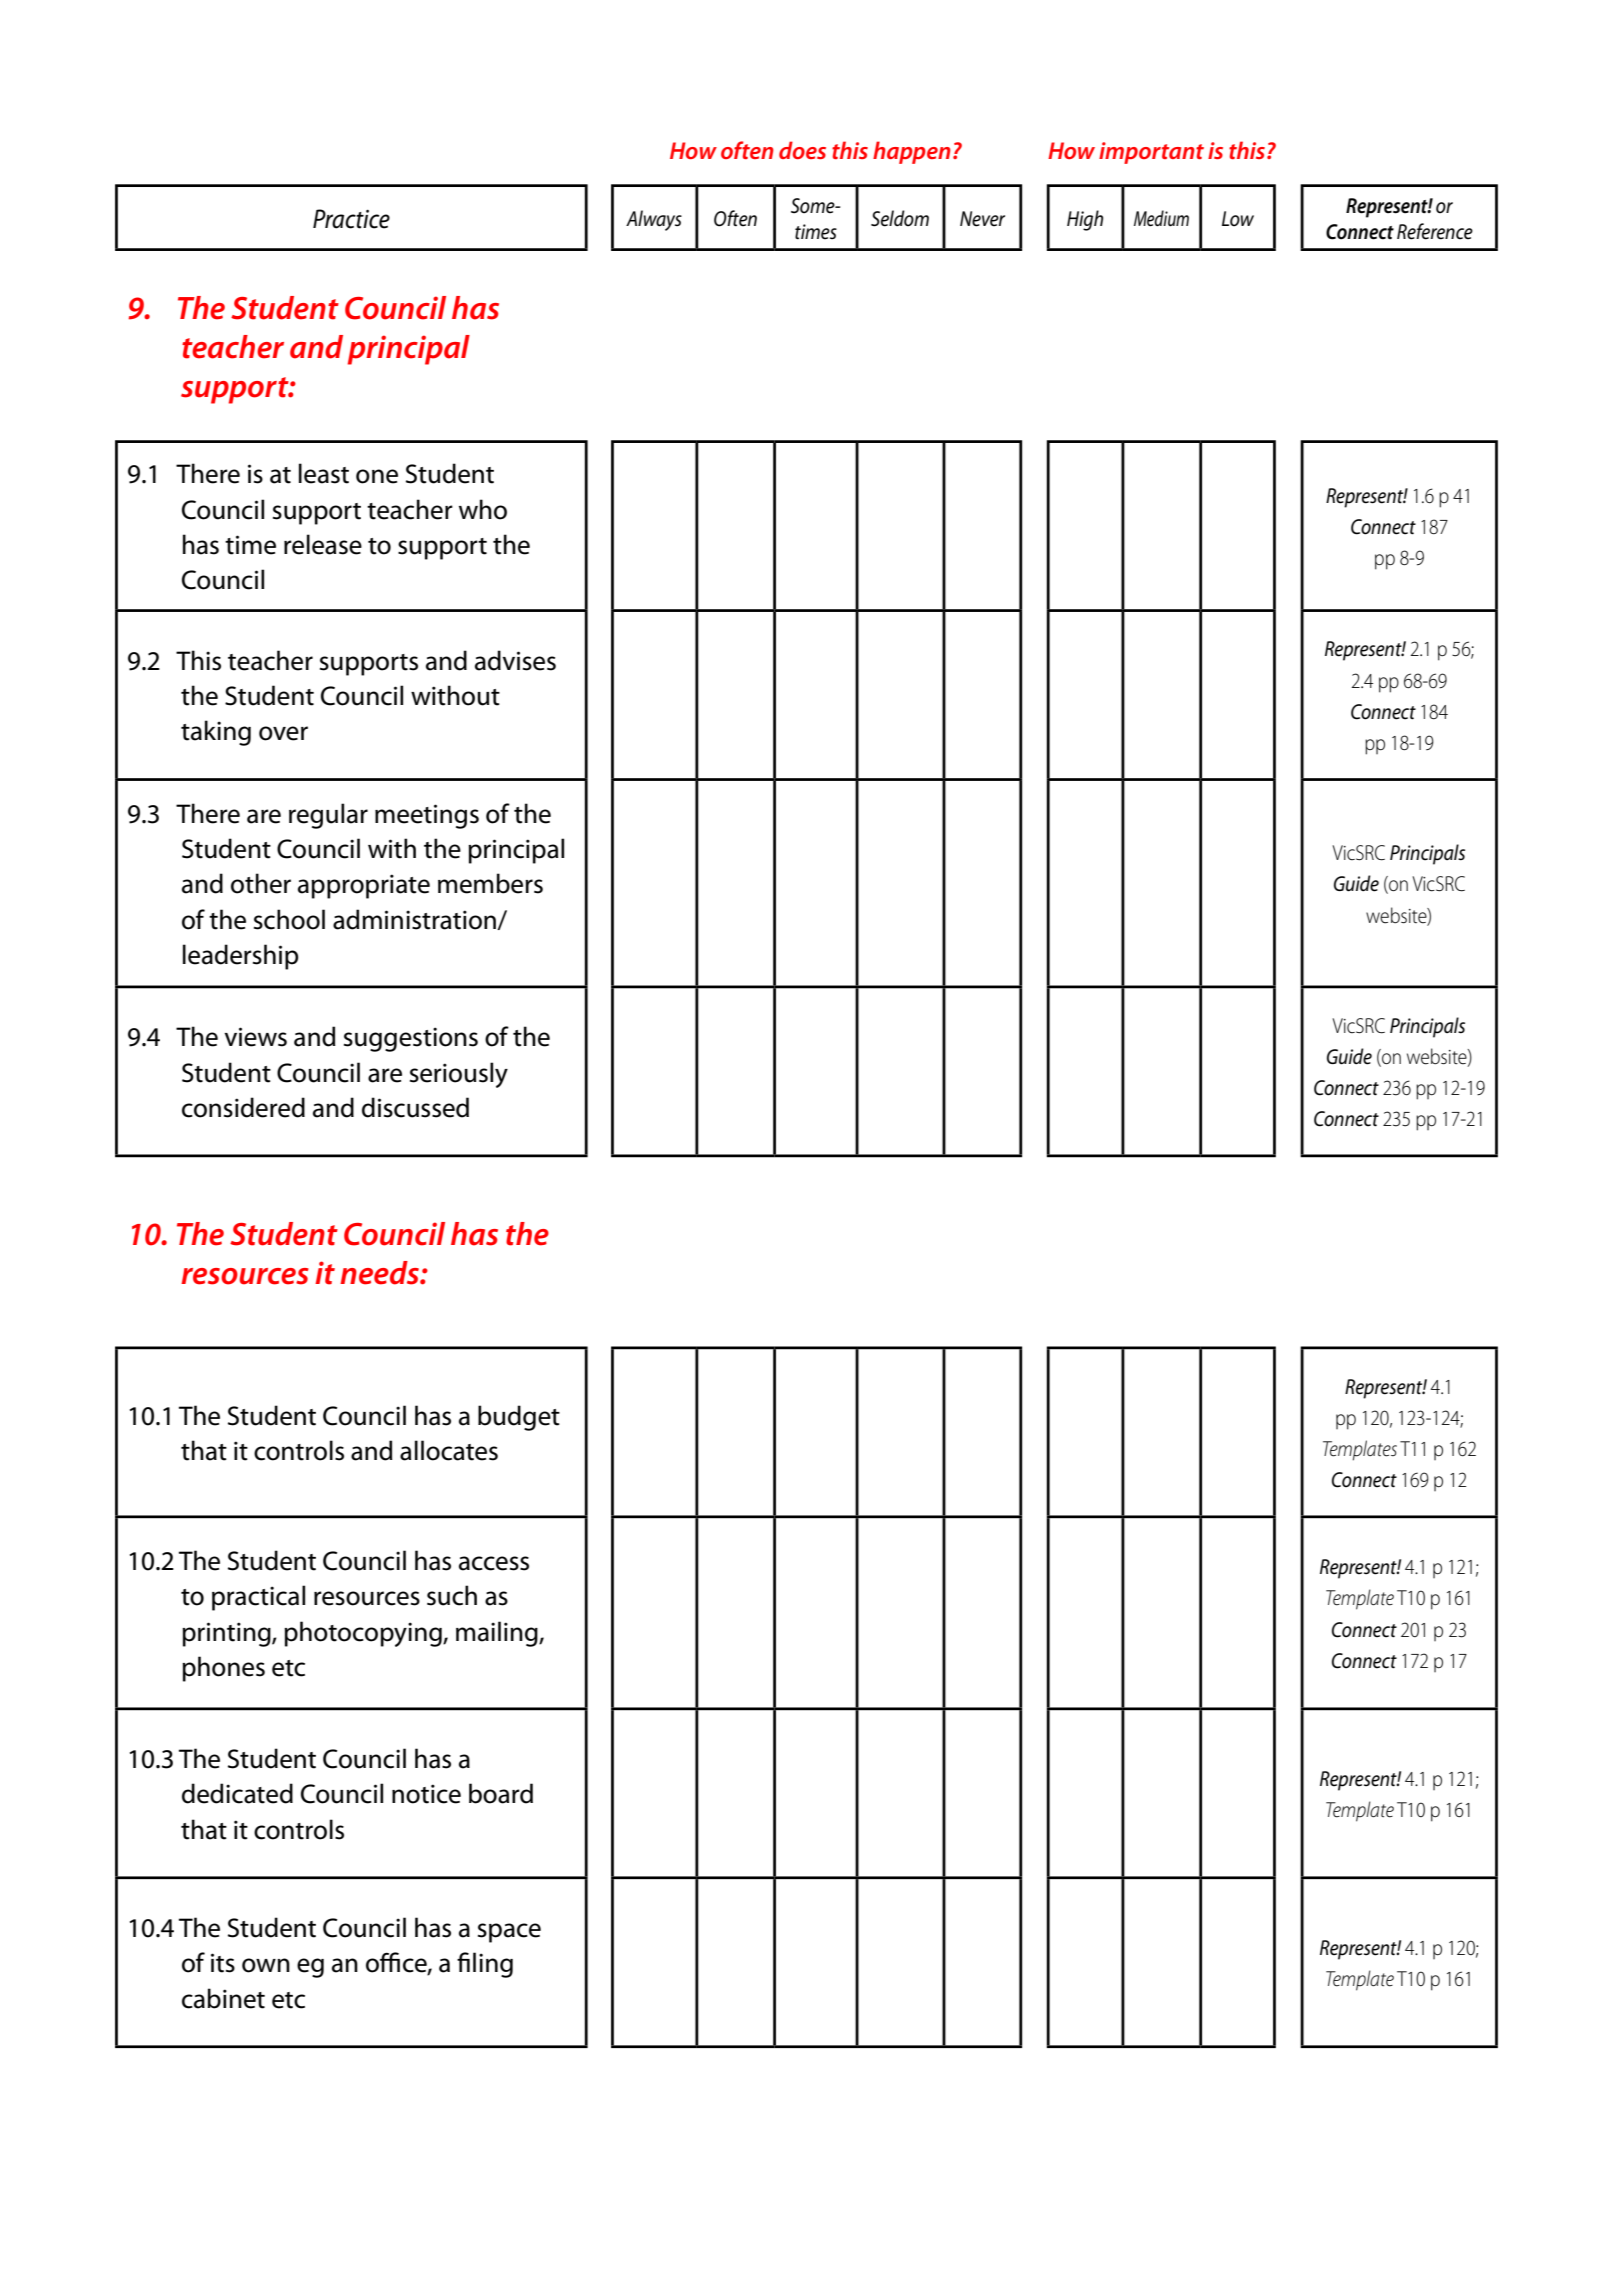  Describe the element at coordinates (501, 1793) in the screenshot. I see `board` at that location.
